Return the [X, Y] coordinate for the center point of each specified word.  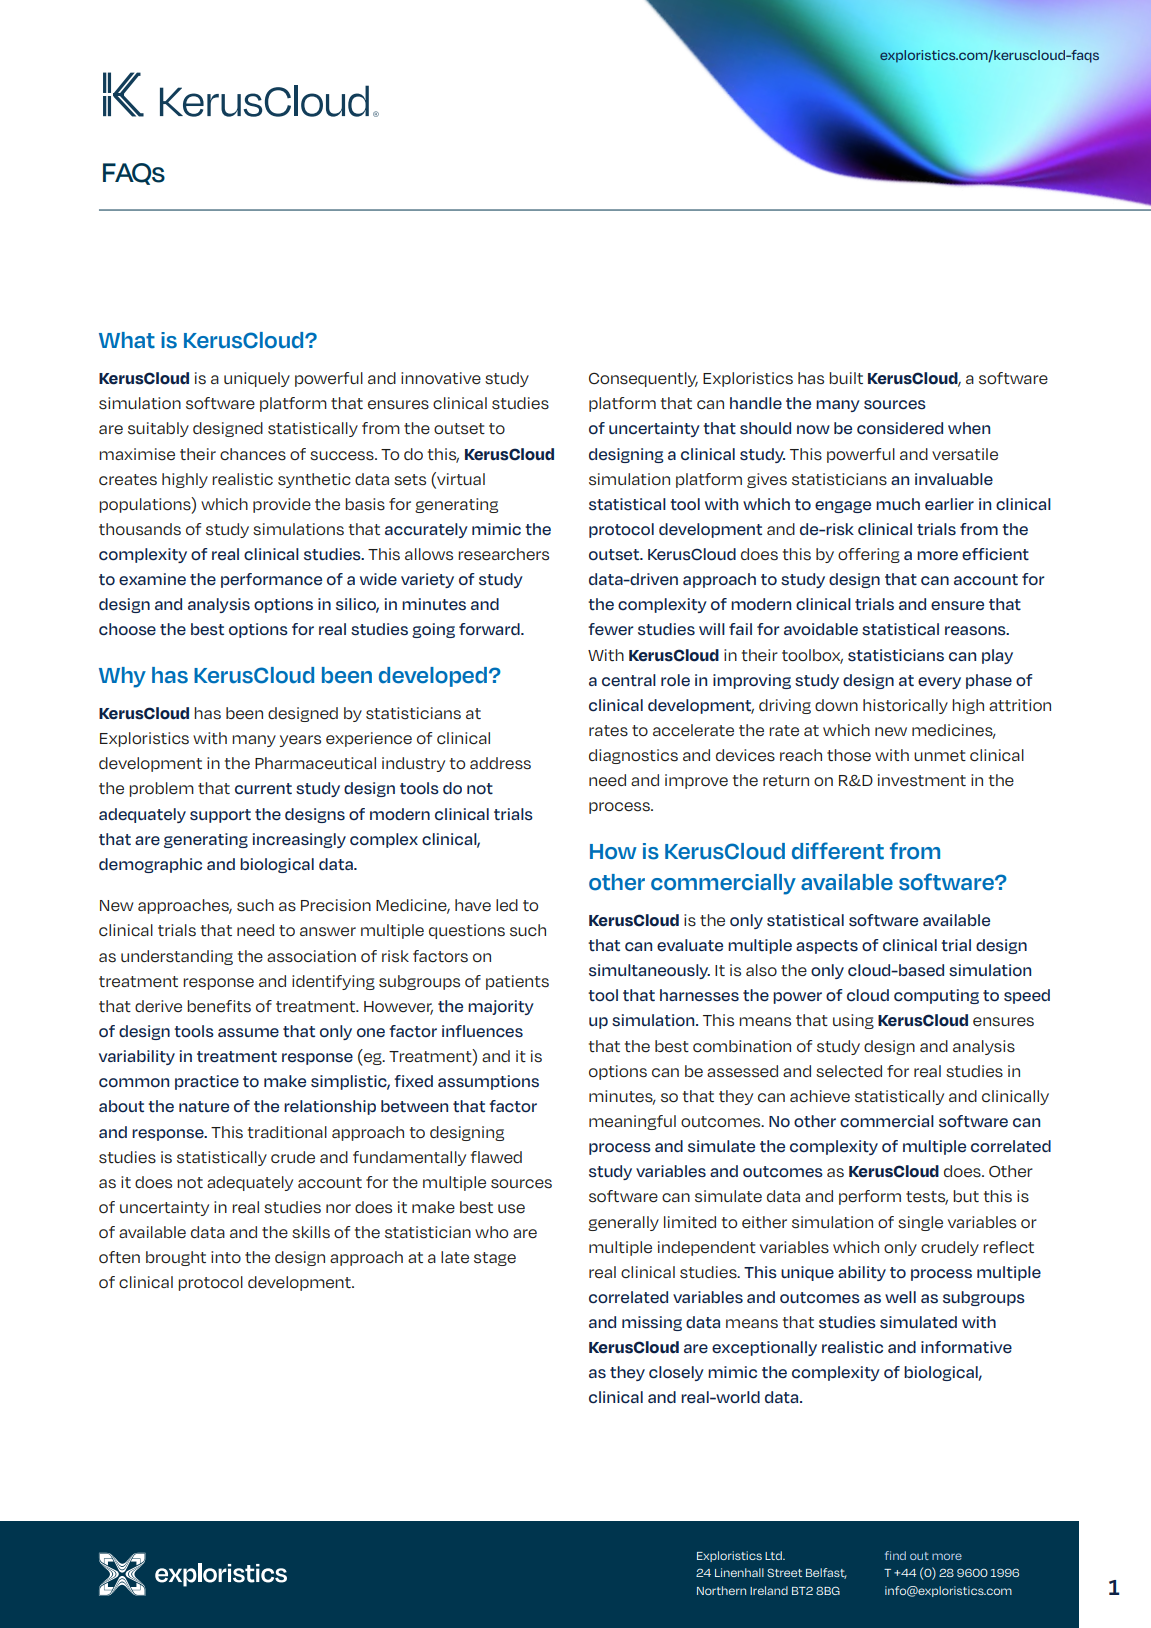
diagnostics [633, 756]
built [846, 378]
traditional [287, 1132]
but [966, 1196]
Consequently [643, 379]
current [263, 789]
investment [922, 780]
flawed [496, 1157]
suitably [158, 429]
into [226, 1257]
